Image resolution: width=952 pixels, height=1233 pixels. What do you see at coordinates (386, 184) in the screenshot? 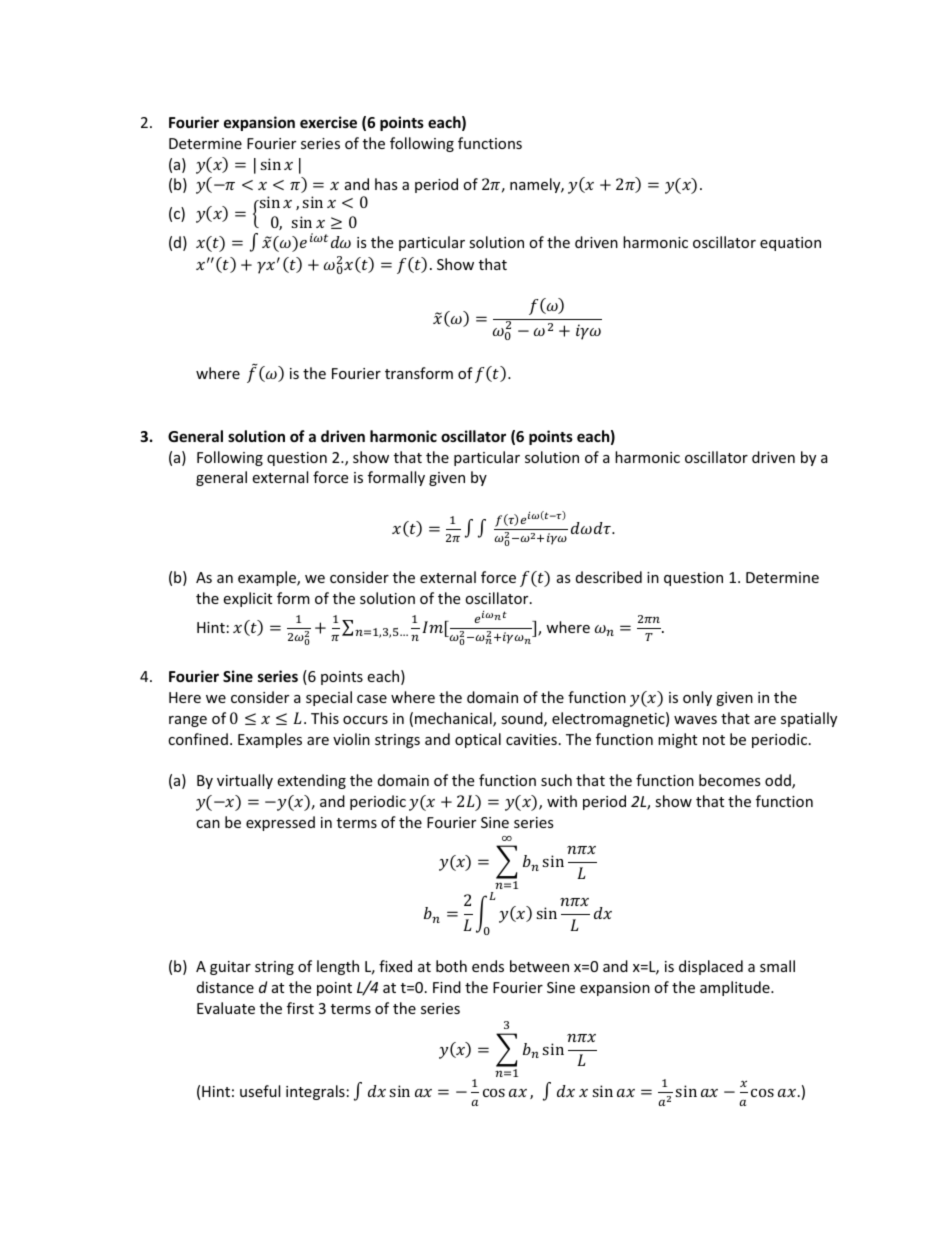
I see `has` at bounding box center [386, 184].
